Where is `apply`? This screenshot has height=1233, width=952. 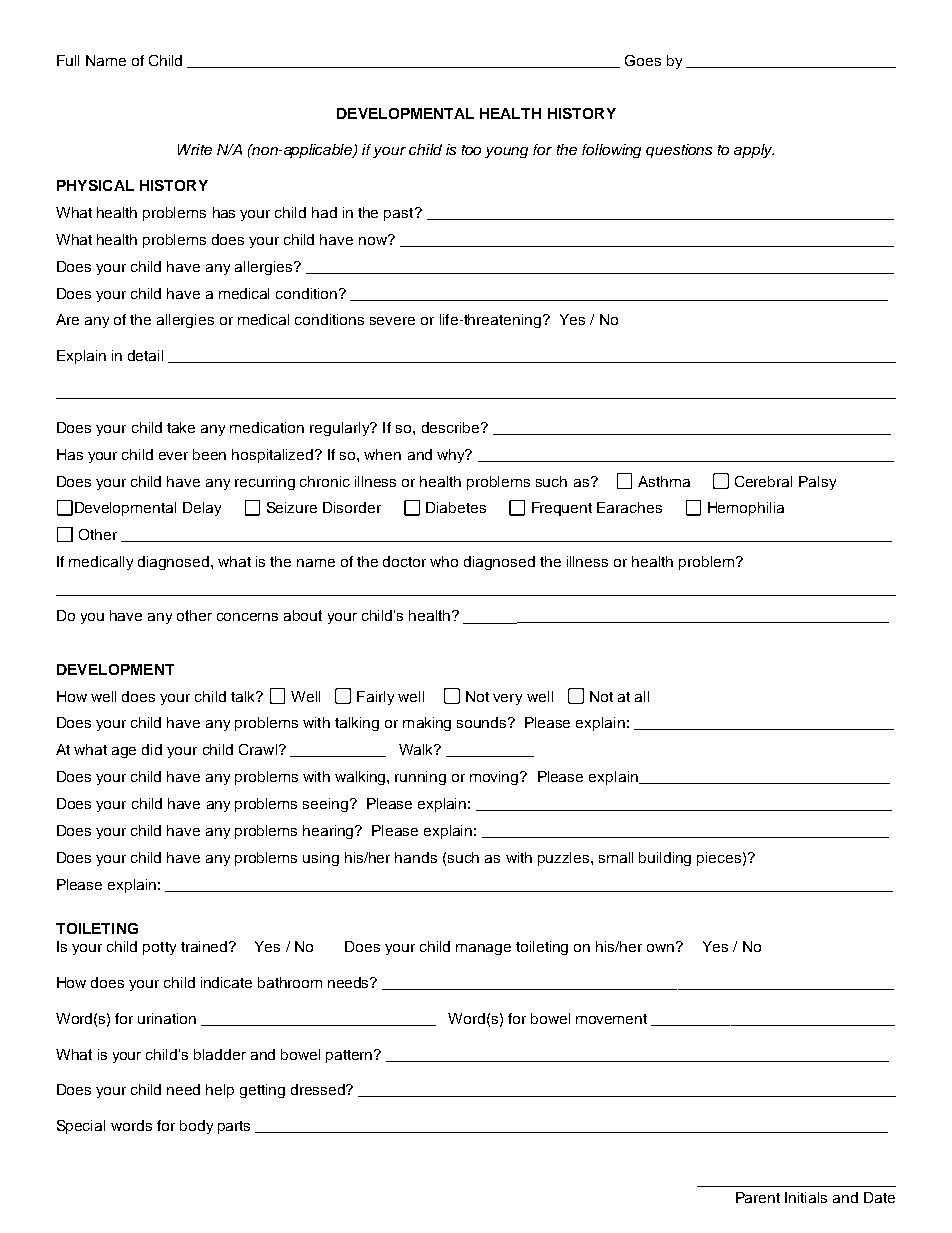 apply is located at coordinates (754, 151).
